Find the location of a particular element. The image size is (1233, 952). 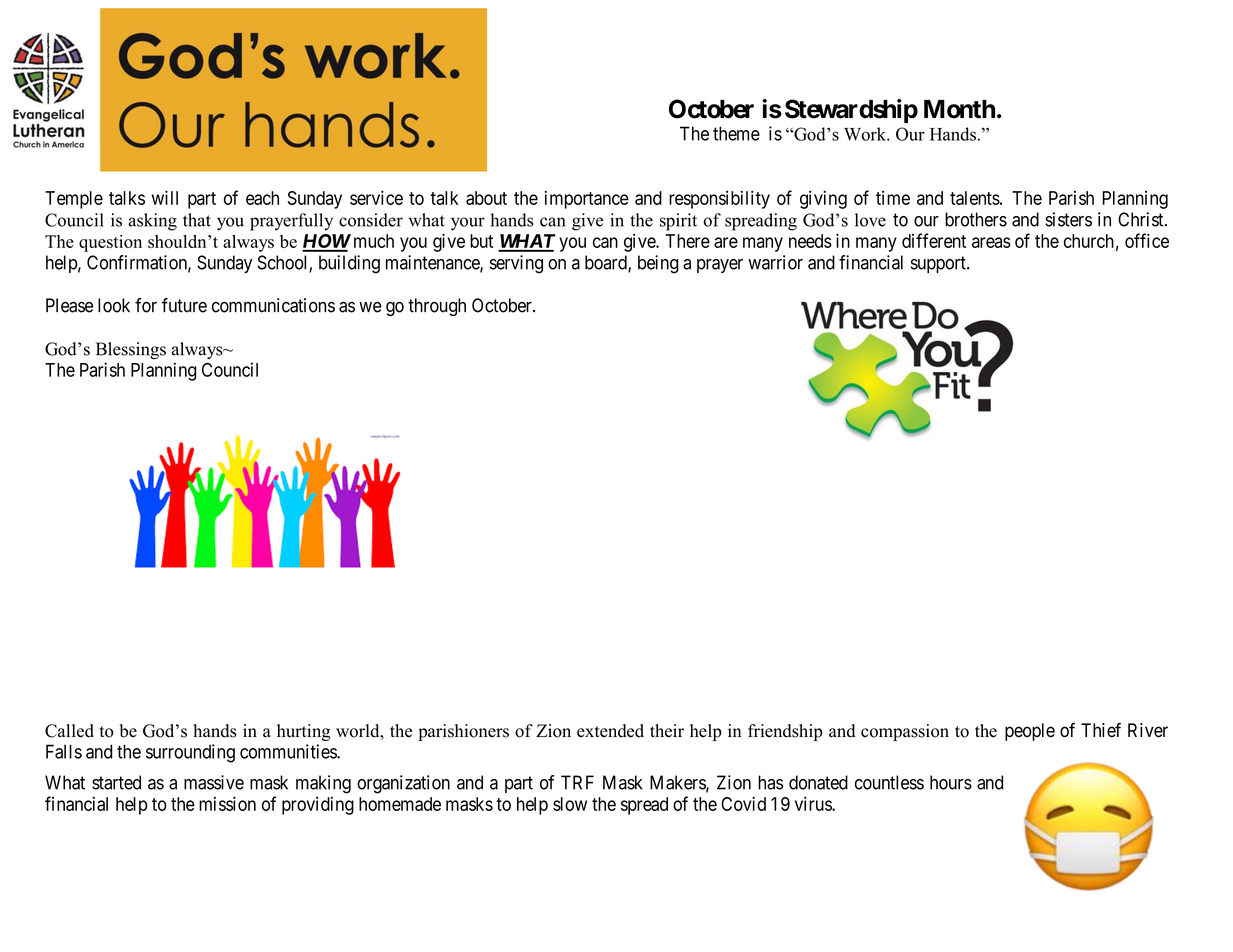

people is located at coordinates (1030, 732).
